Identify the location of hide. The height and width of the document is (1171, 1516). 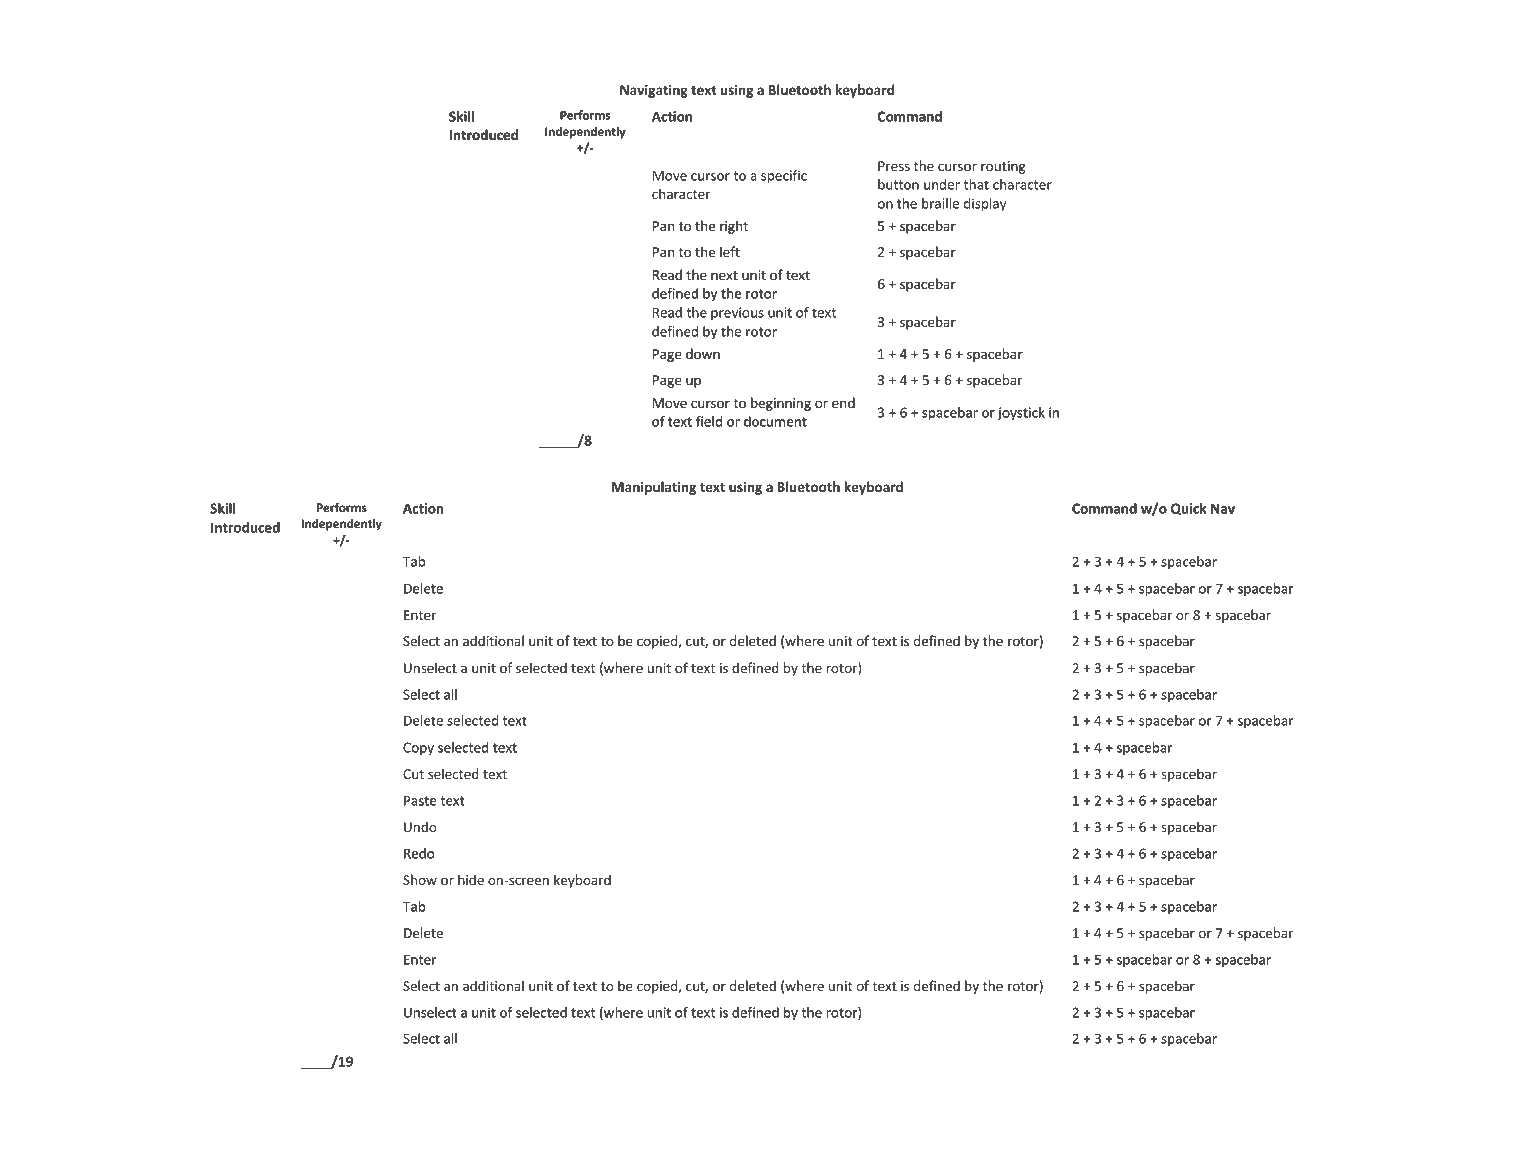
(471, 879).
